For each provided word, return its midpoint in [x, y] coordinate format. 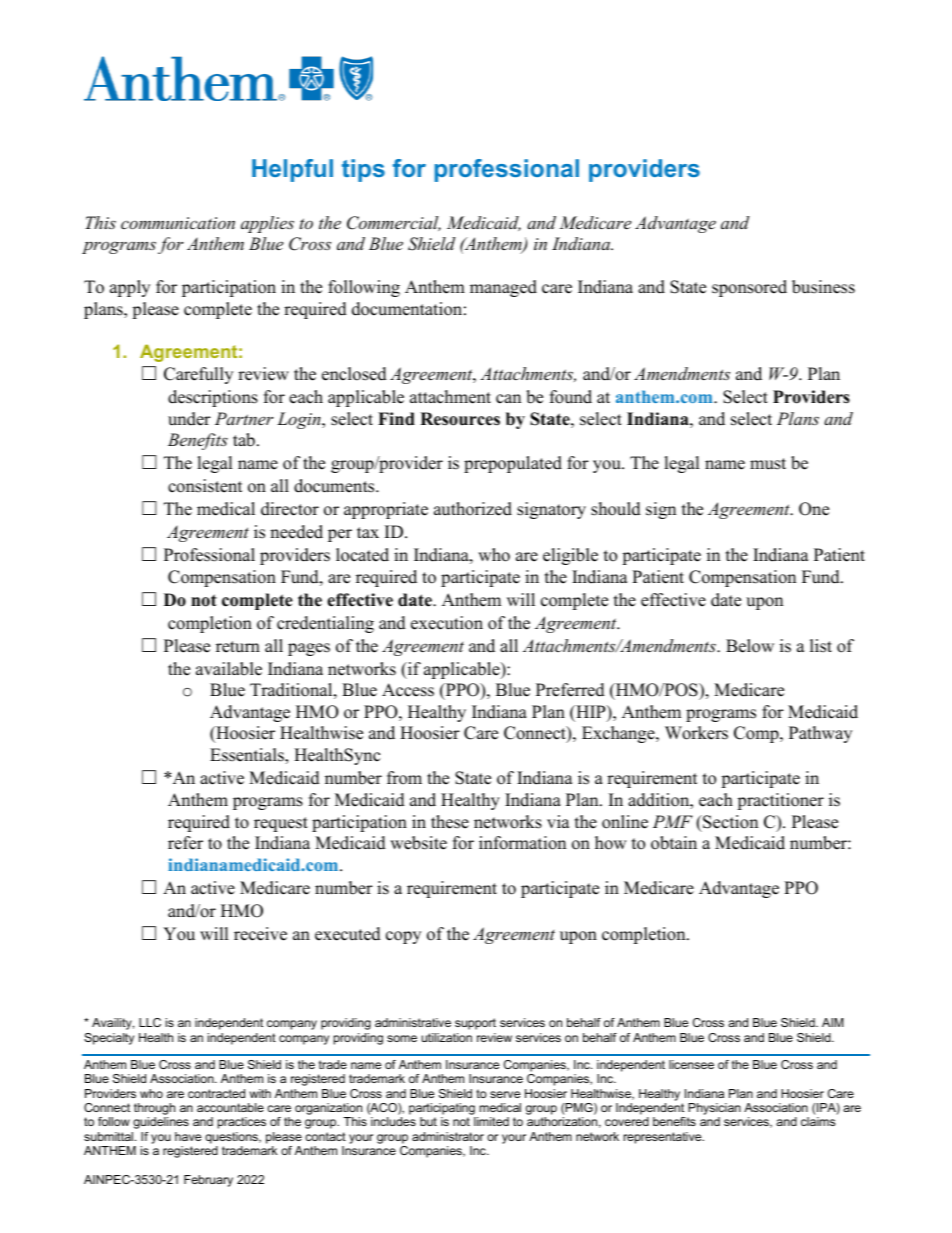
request [281, 824]
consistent [205, 486]
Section [729, 822]
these [450, 822]
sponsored [749, 288]
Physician [714, 1110]
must [768, 464]
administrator [448, 1136]
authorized [473, 509]
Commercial [394, 223]
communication [178, 223]
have [188, 1136]
